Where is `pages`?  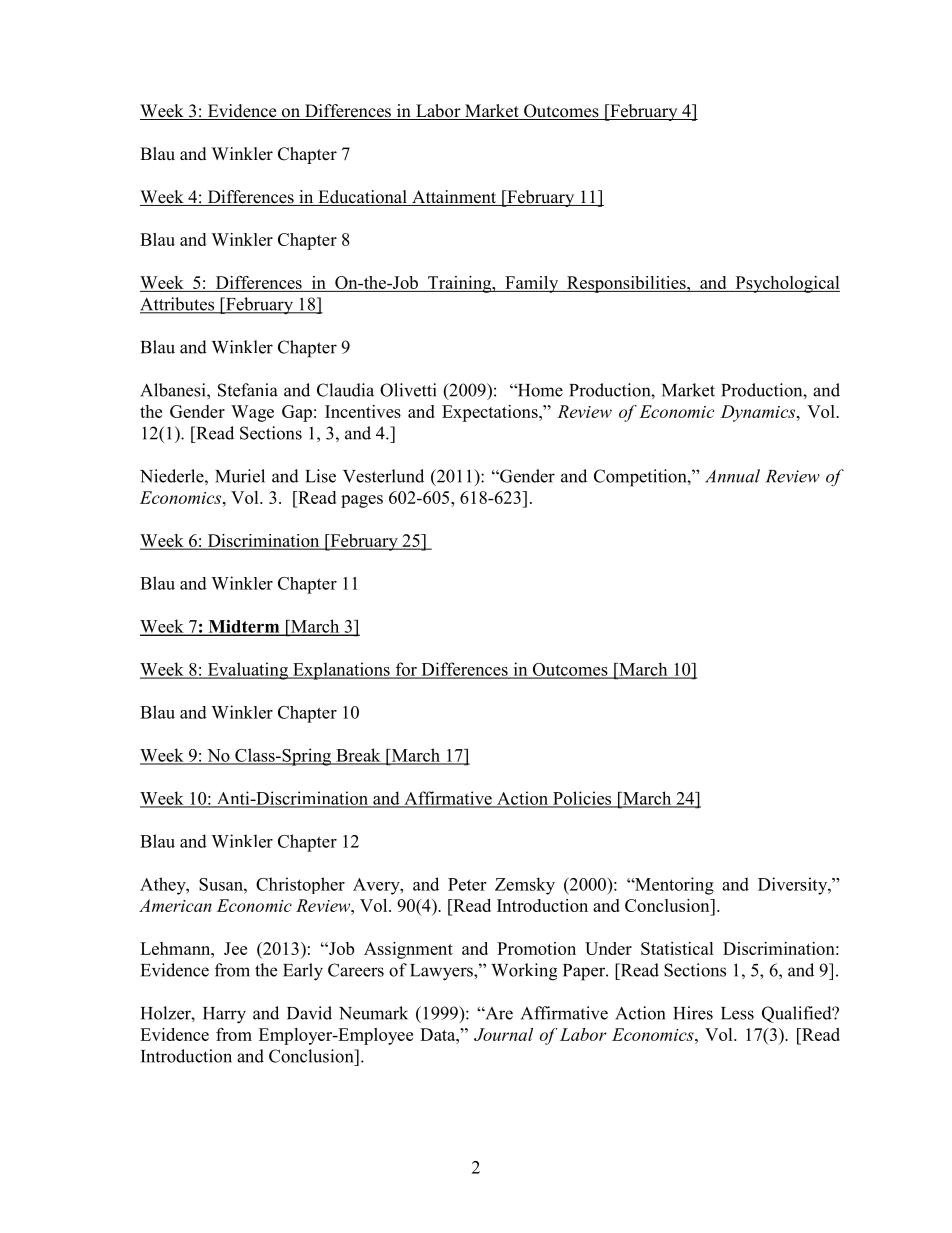
pages is located at coordinates (362, 501).
